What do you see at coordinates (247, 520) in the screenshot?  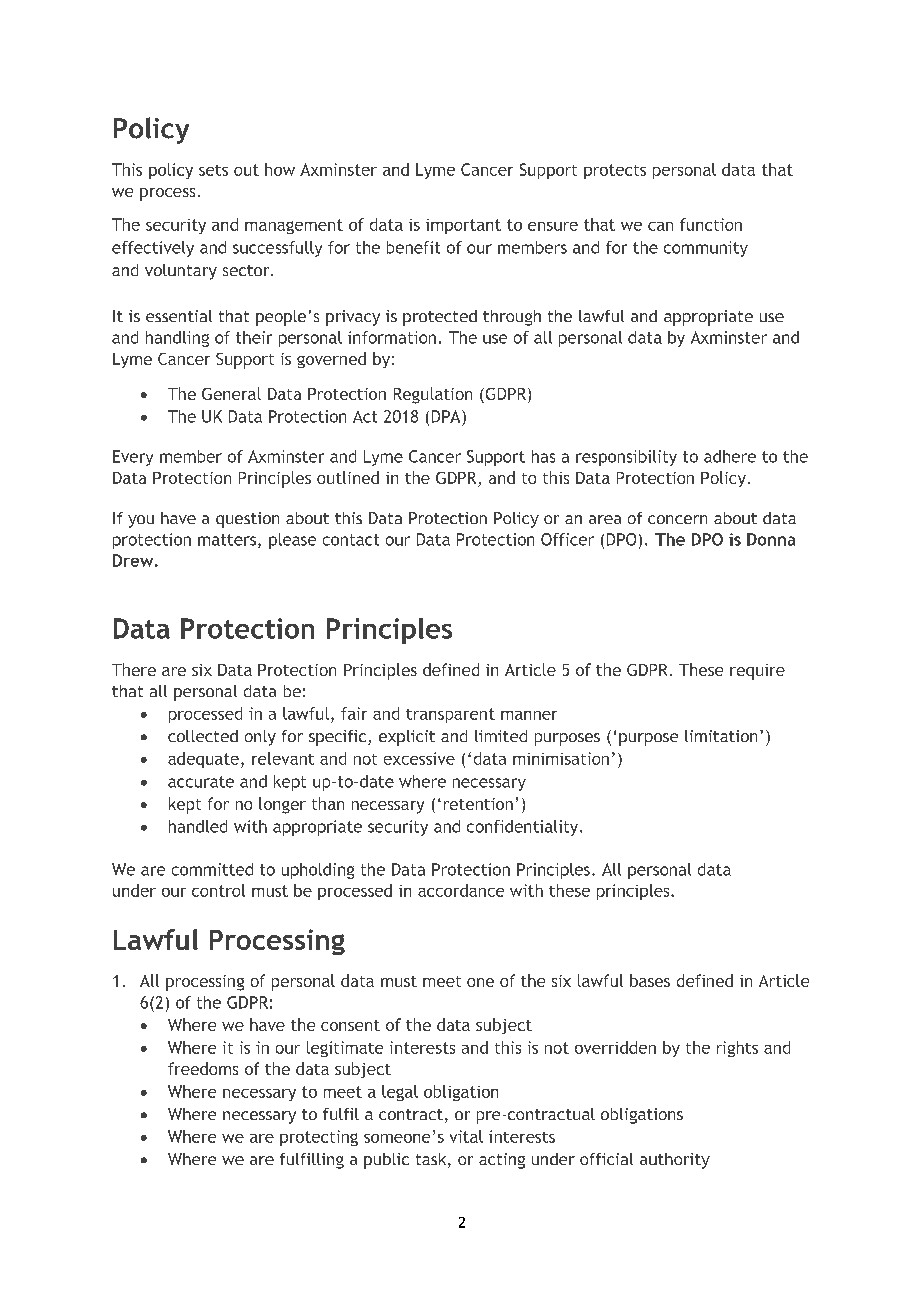 I see `question` at bounding box center [247, 520].
